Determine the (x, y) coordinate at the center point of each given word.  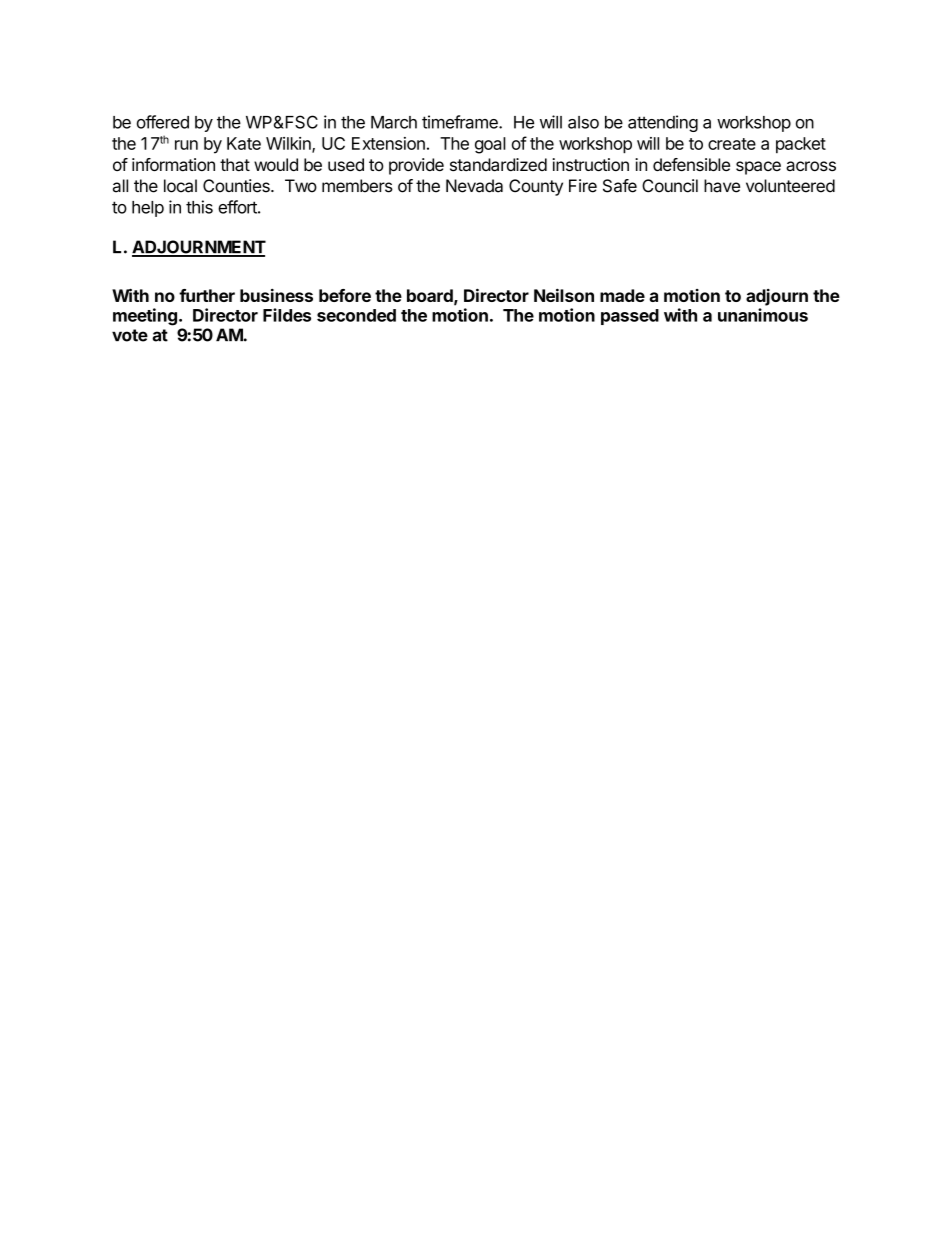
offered (163, 122)
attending (663, 123)
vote (130, 335)
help (148, 209)
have (722, 186)
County (536, 187)
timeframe (461, 122)
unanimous (763, 315)
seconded (356, 315)
